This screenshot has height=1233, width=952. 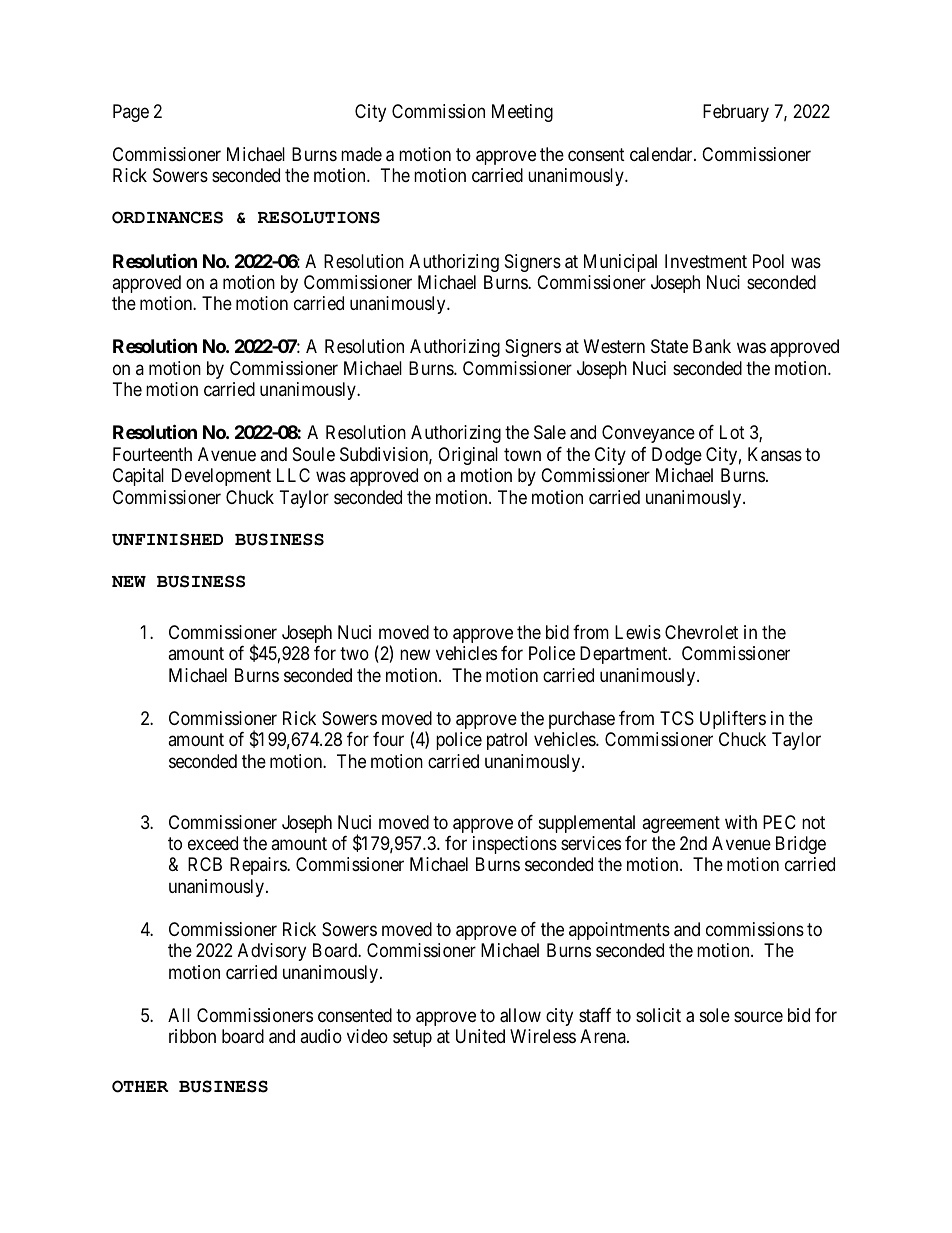 What do you see at coordinates (140, 1086) in the screenshot?
I see `OTHER` at bounding box center [140, 1086].
